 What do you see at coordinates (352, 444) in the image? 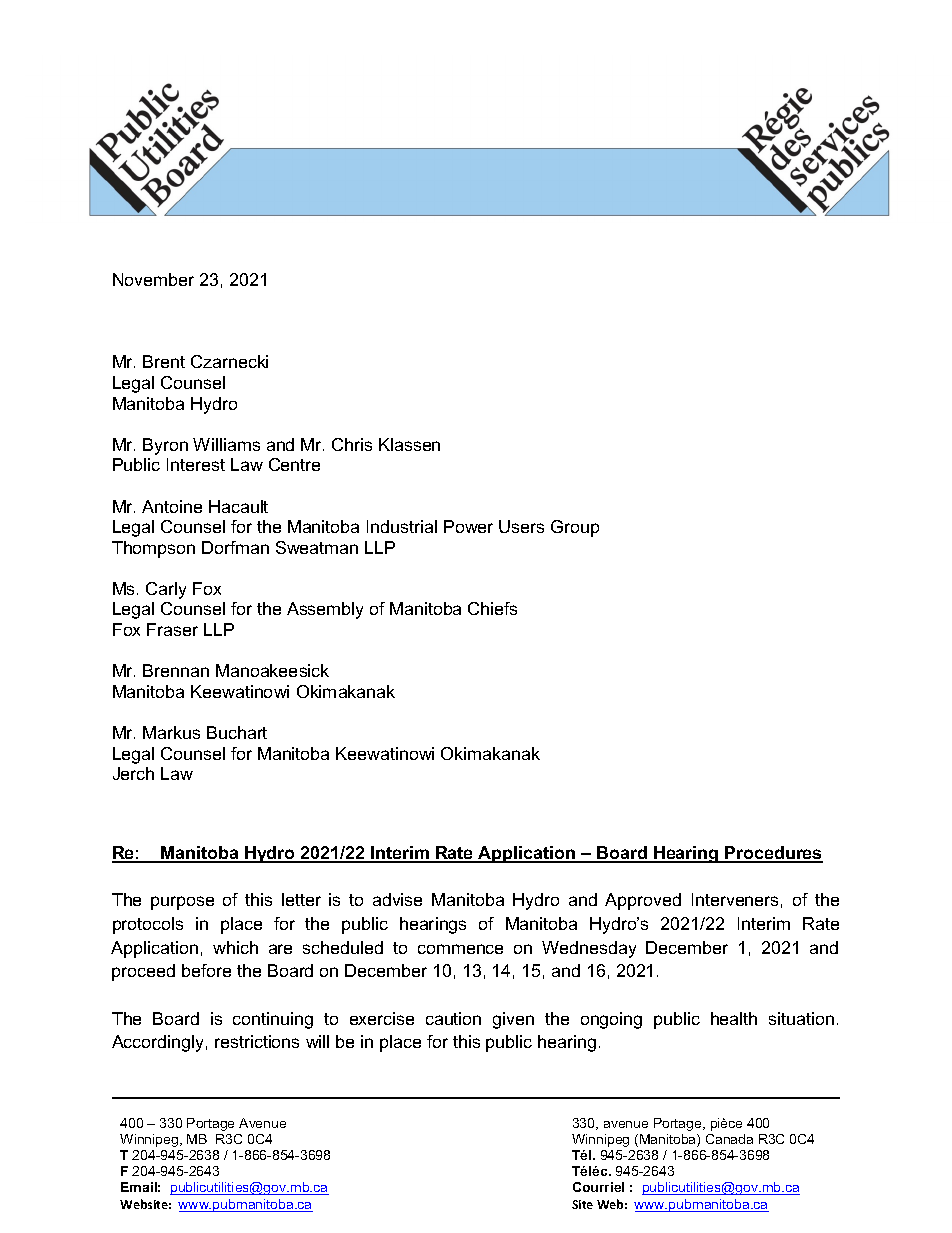
I see `Chris` at bounding box center [352, 444].
